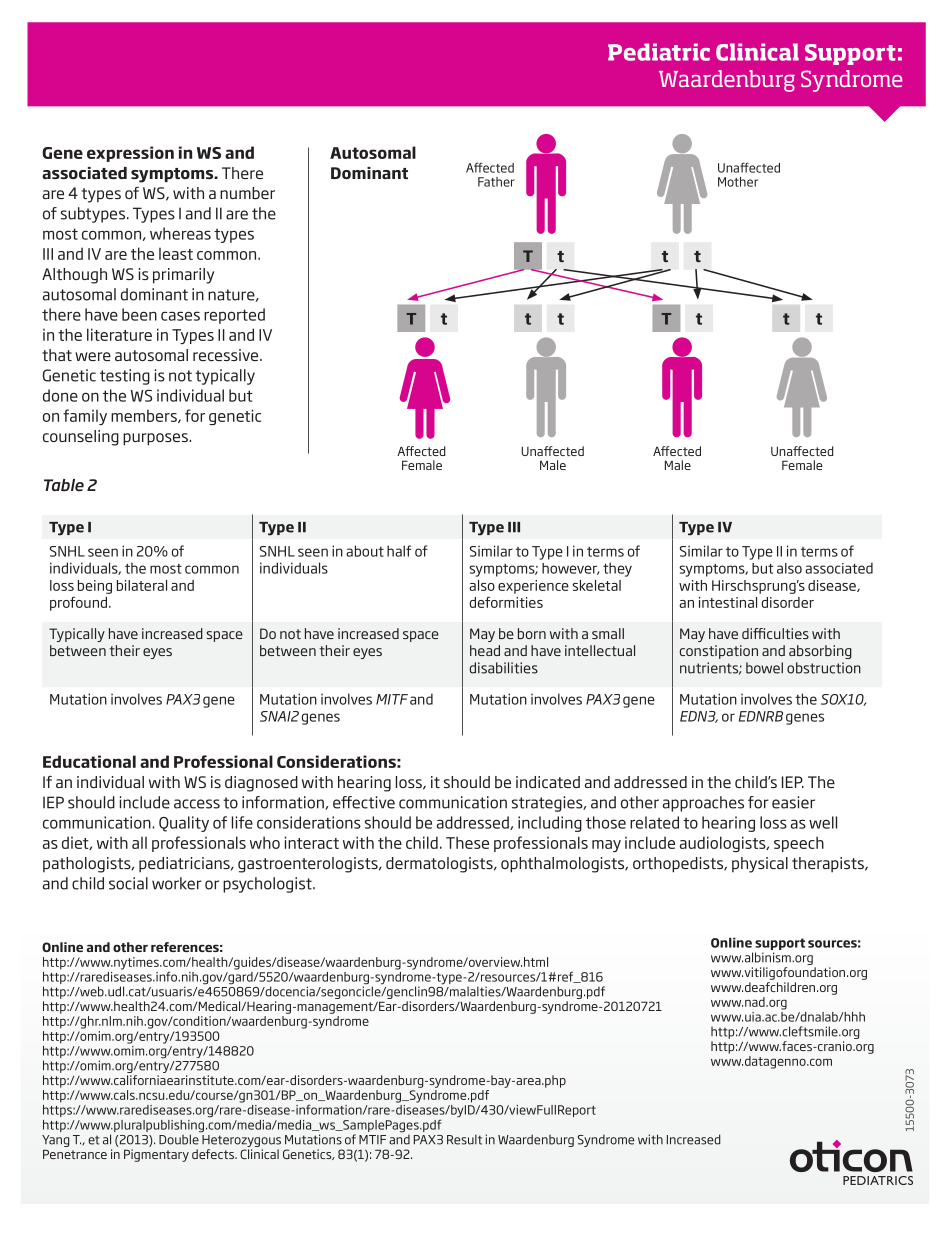 The height and width of the document is (1233, 952). Describe the element at coordinates (496, 182) in the document. I see `Father` at that location.
